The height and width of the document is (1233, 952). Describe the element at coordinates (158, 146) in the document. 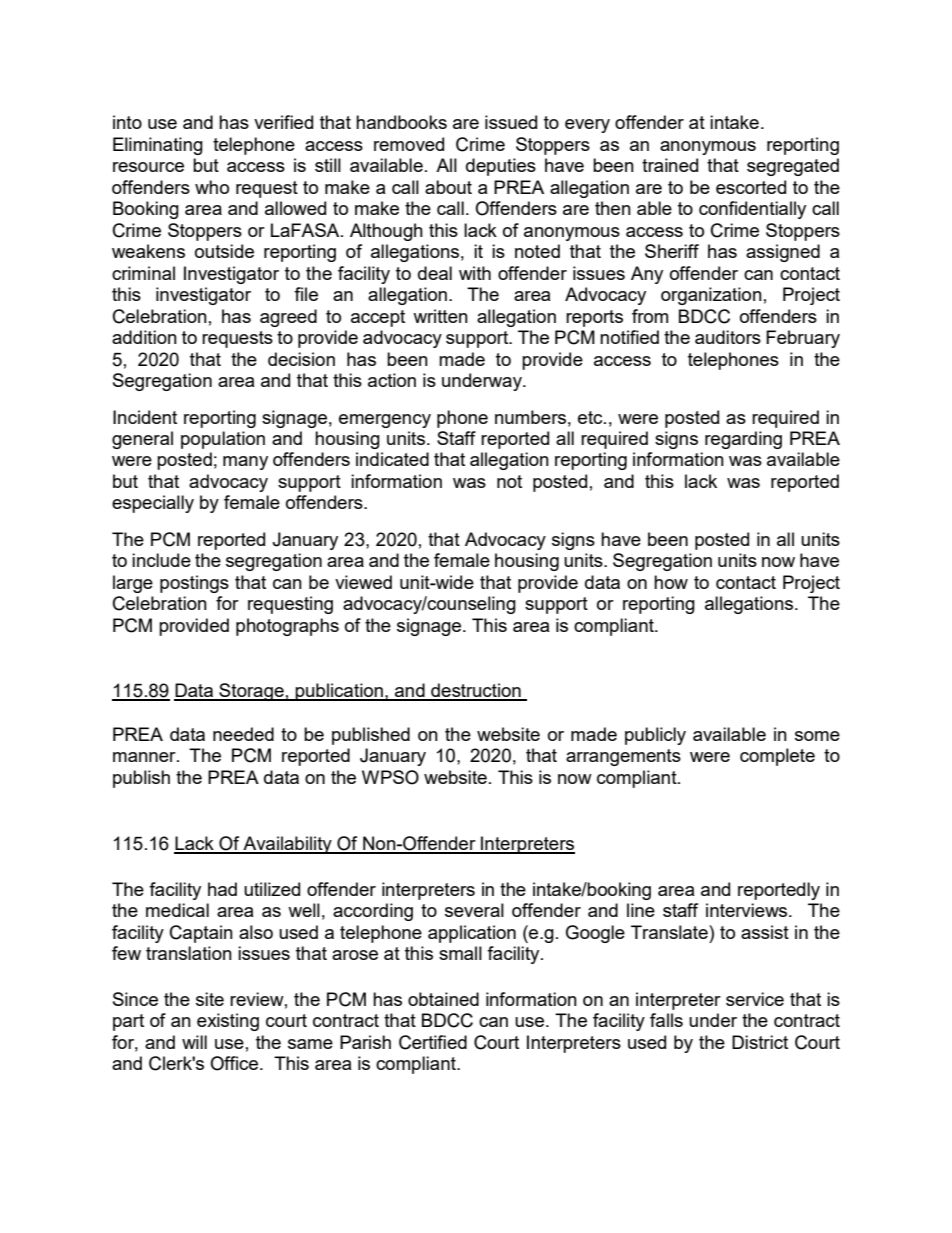

I see `Eliminating` at that location.
